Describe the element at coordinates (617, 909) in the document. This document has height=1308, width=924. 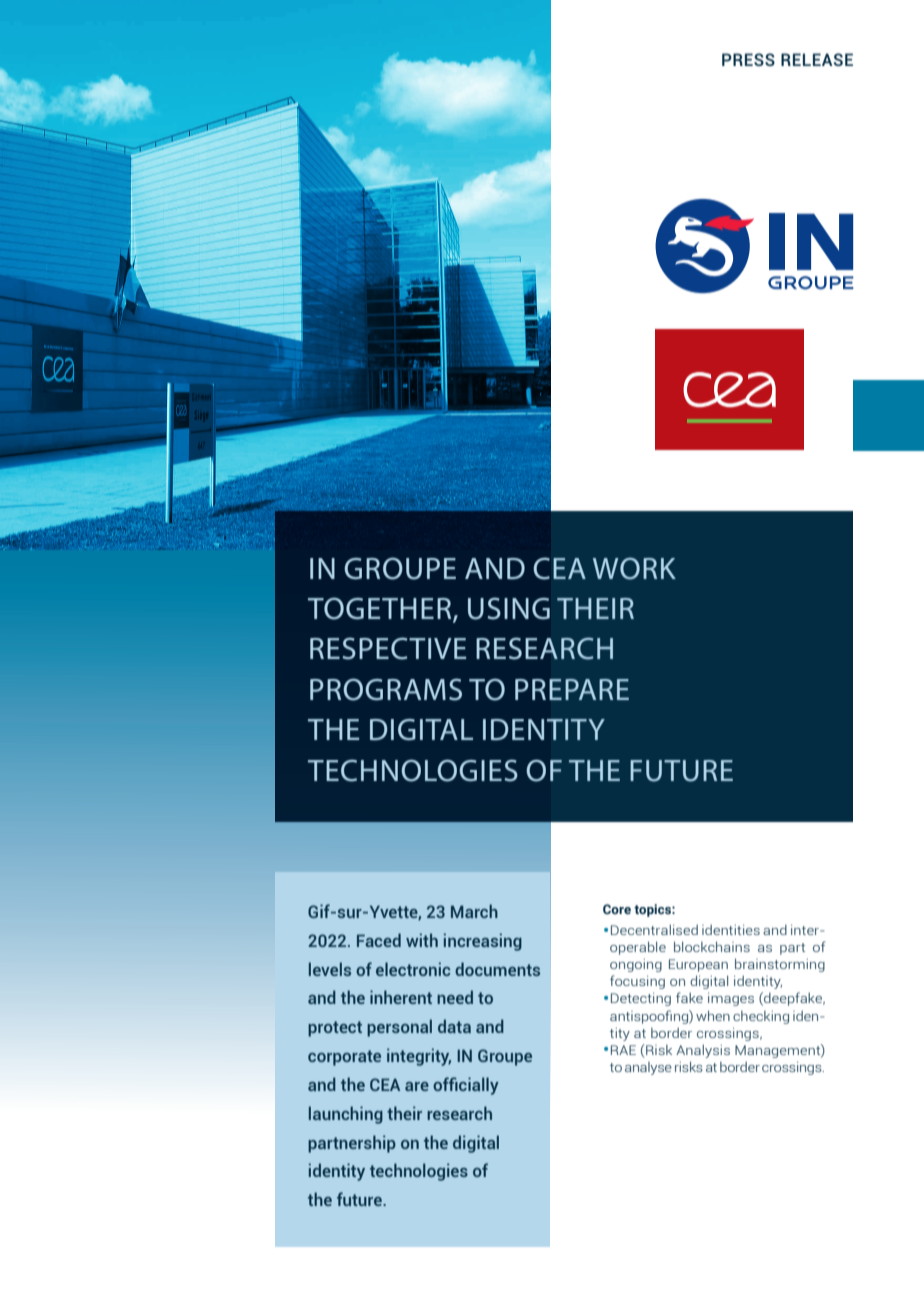
I see `Core` at that location.
